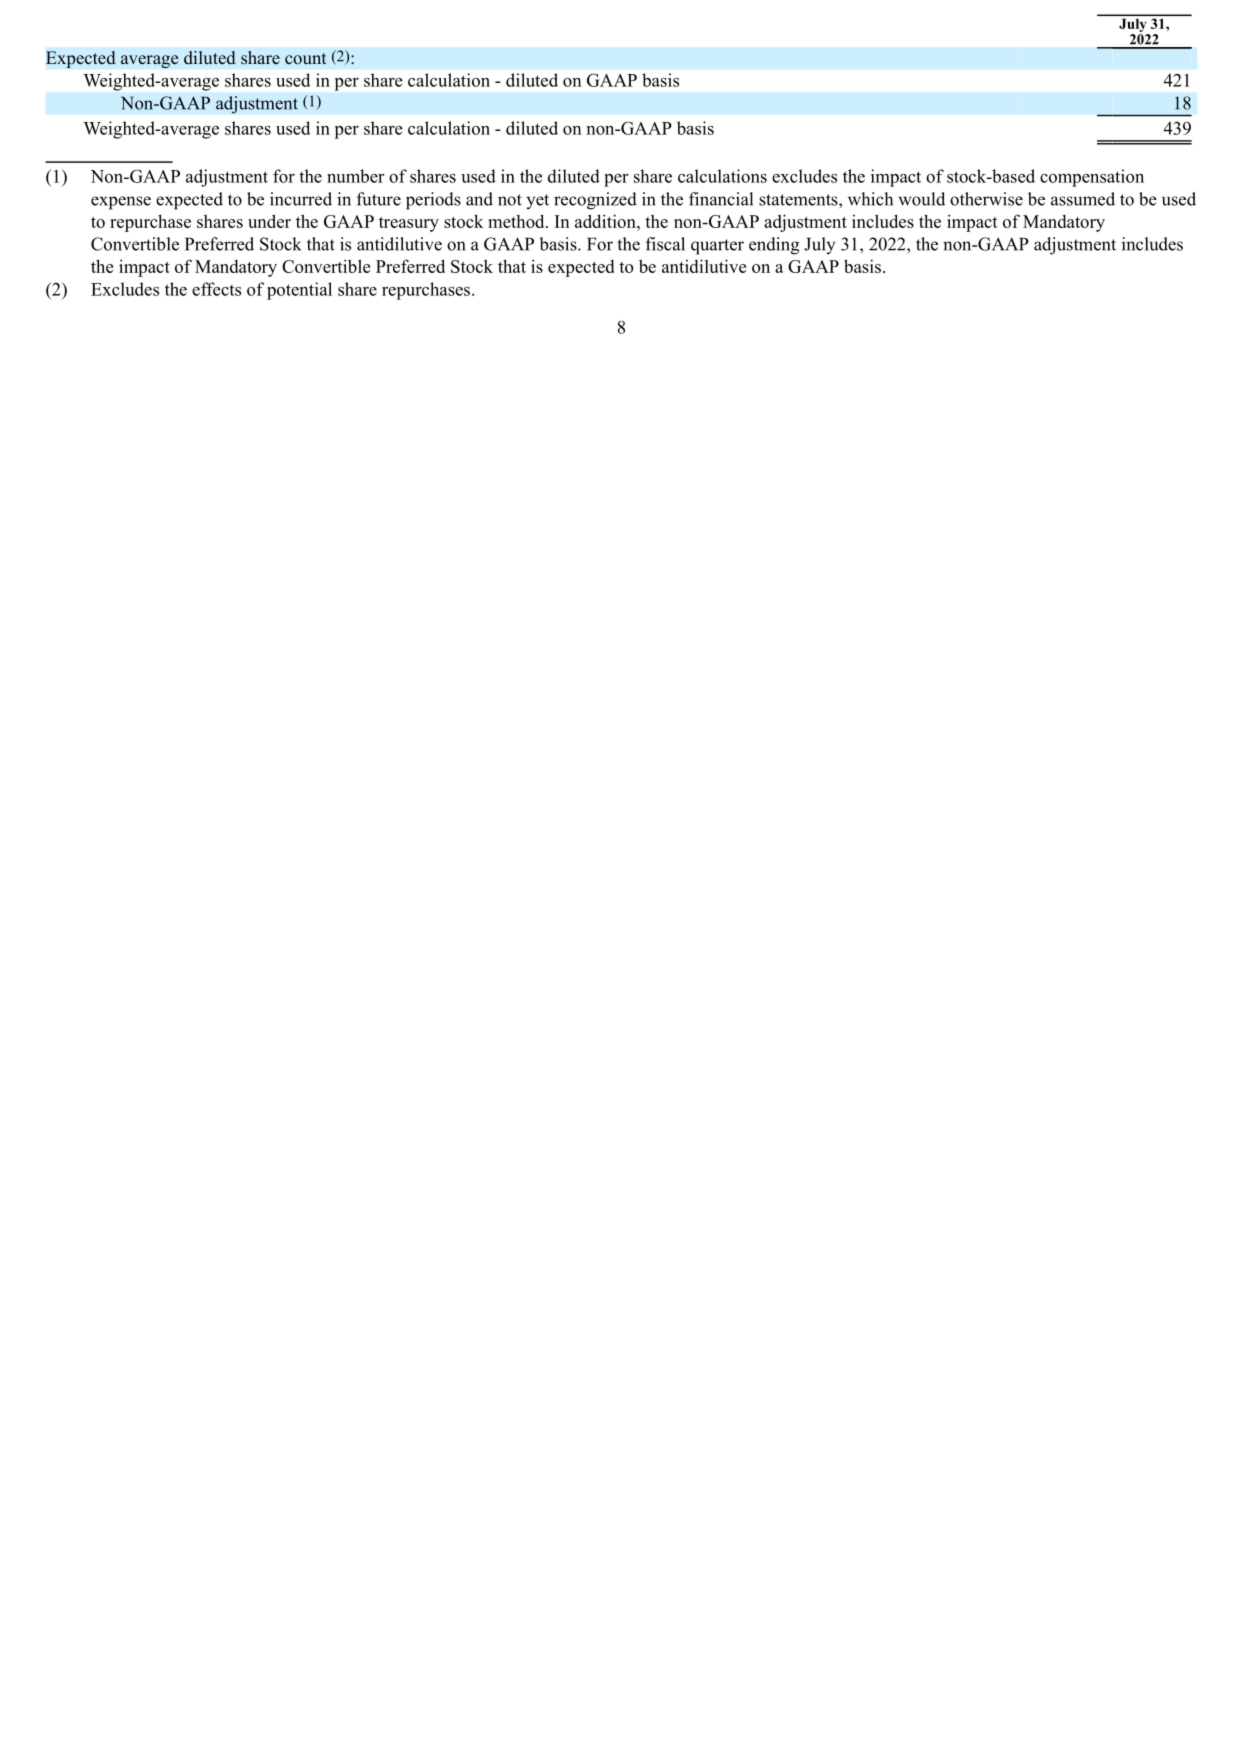  I want to click on future, so click(379, 199).
